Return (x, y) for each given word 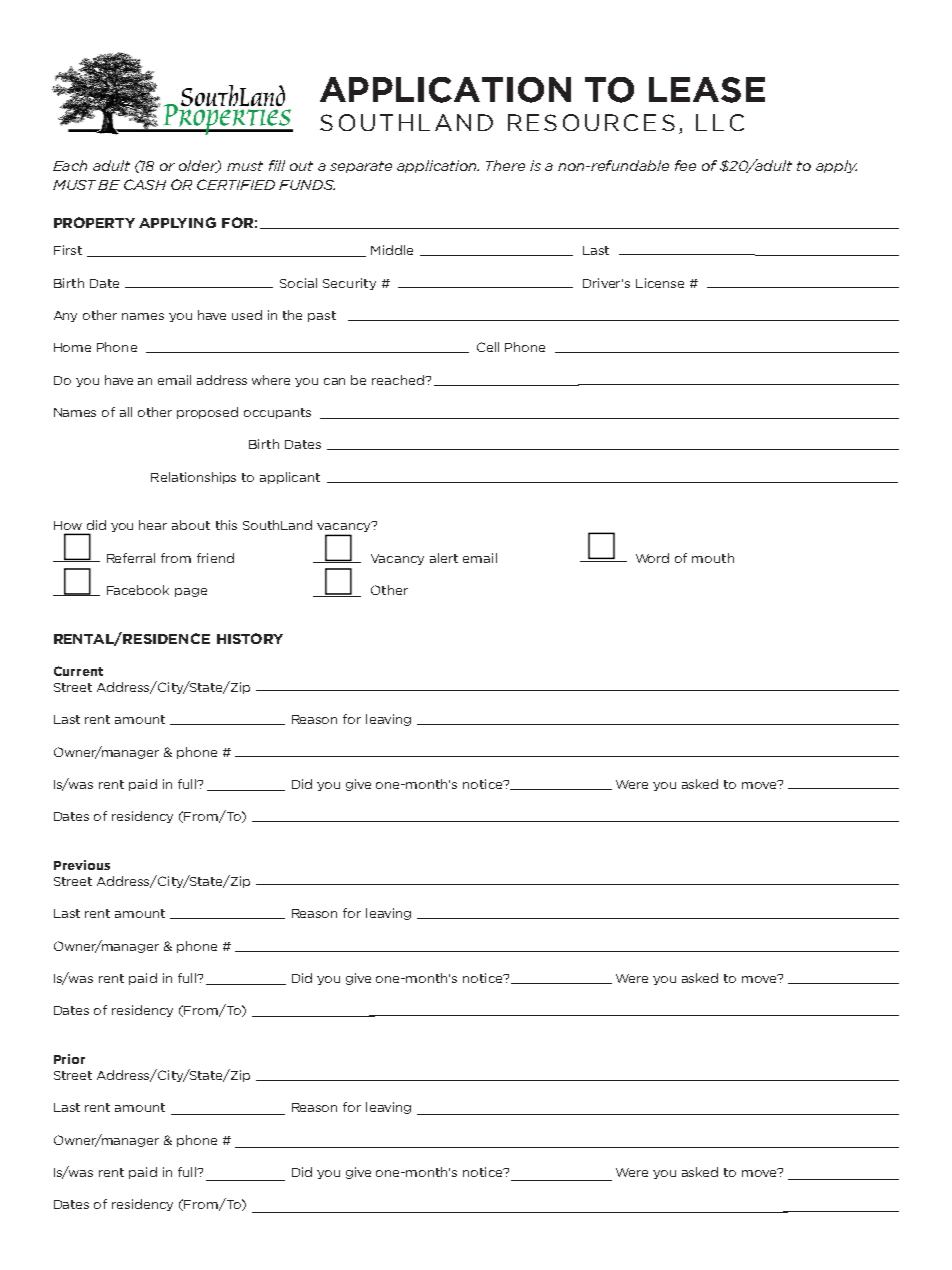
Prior (69, 1059)
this (226, 525)
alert (444, 558)
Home (72, 347)
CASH (145, 184)
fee (685, 165)
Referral (131, 558)
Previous (82, 865)
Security (349, 284)
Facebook (138, 590)
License (660, 283)
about (191, 525)
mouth (713, 558)
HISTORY (250, 638)
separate (361, 167)
